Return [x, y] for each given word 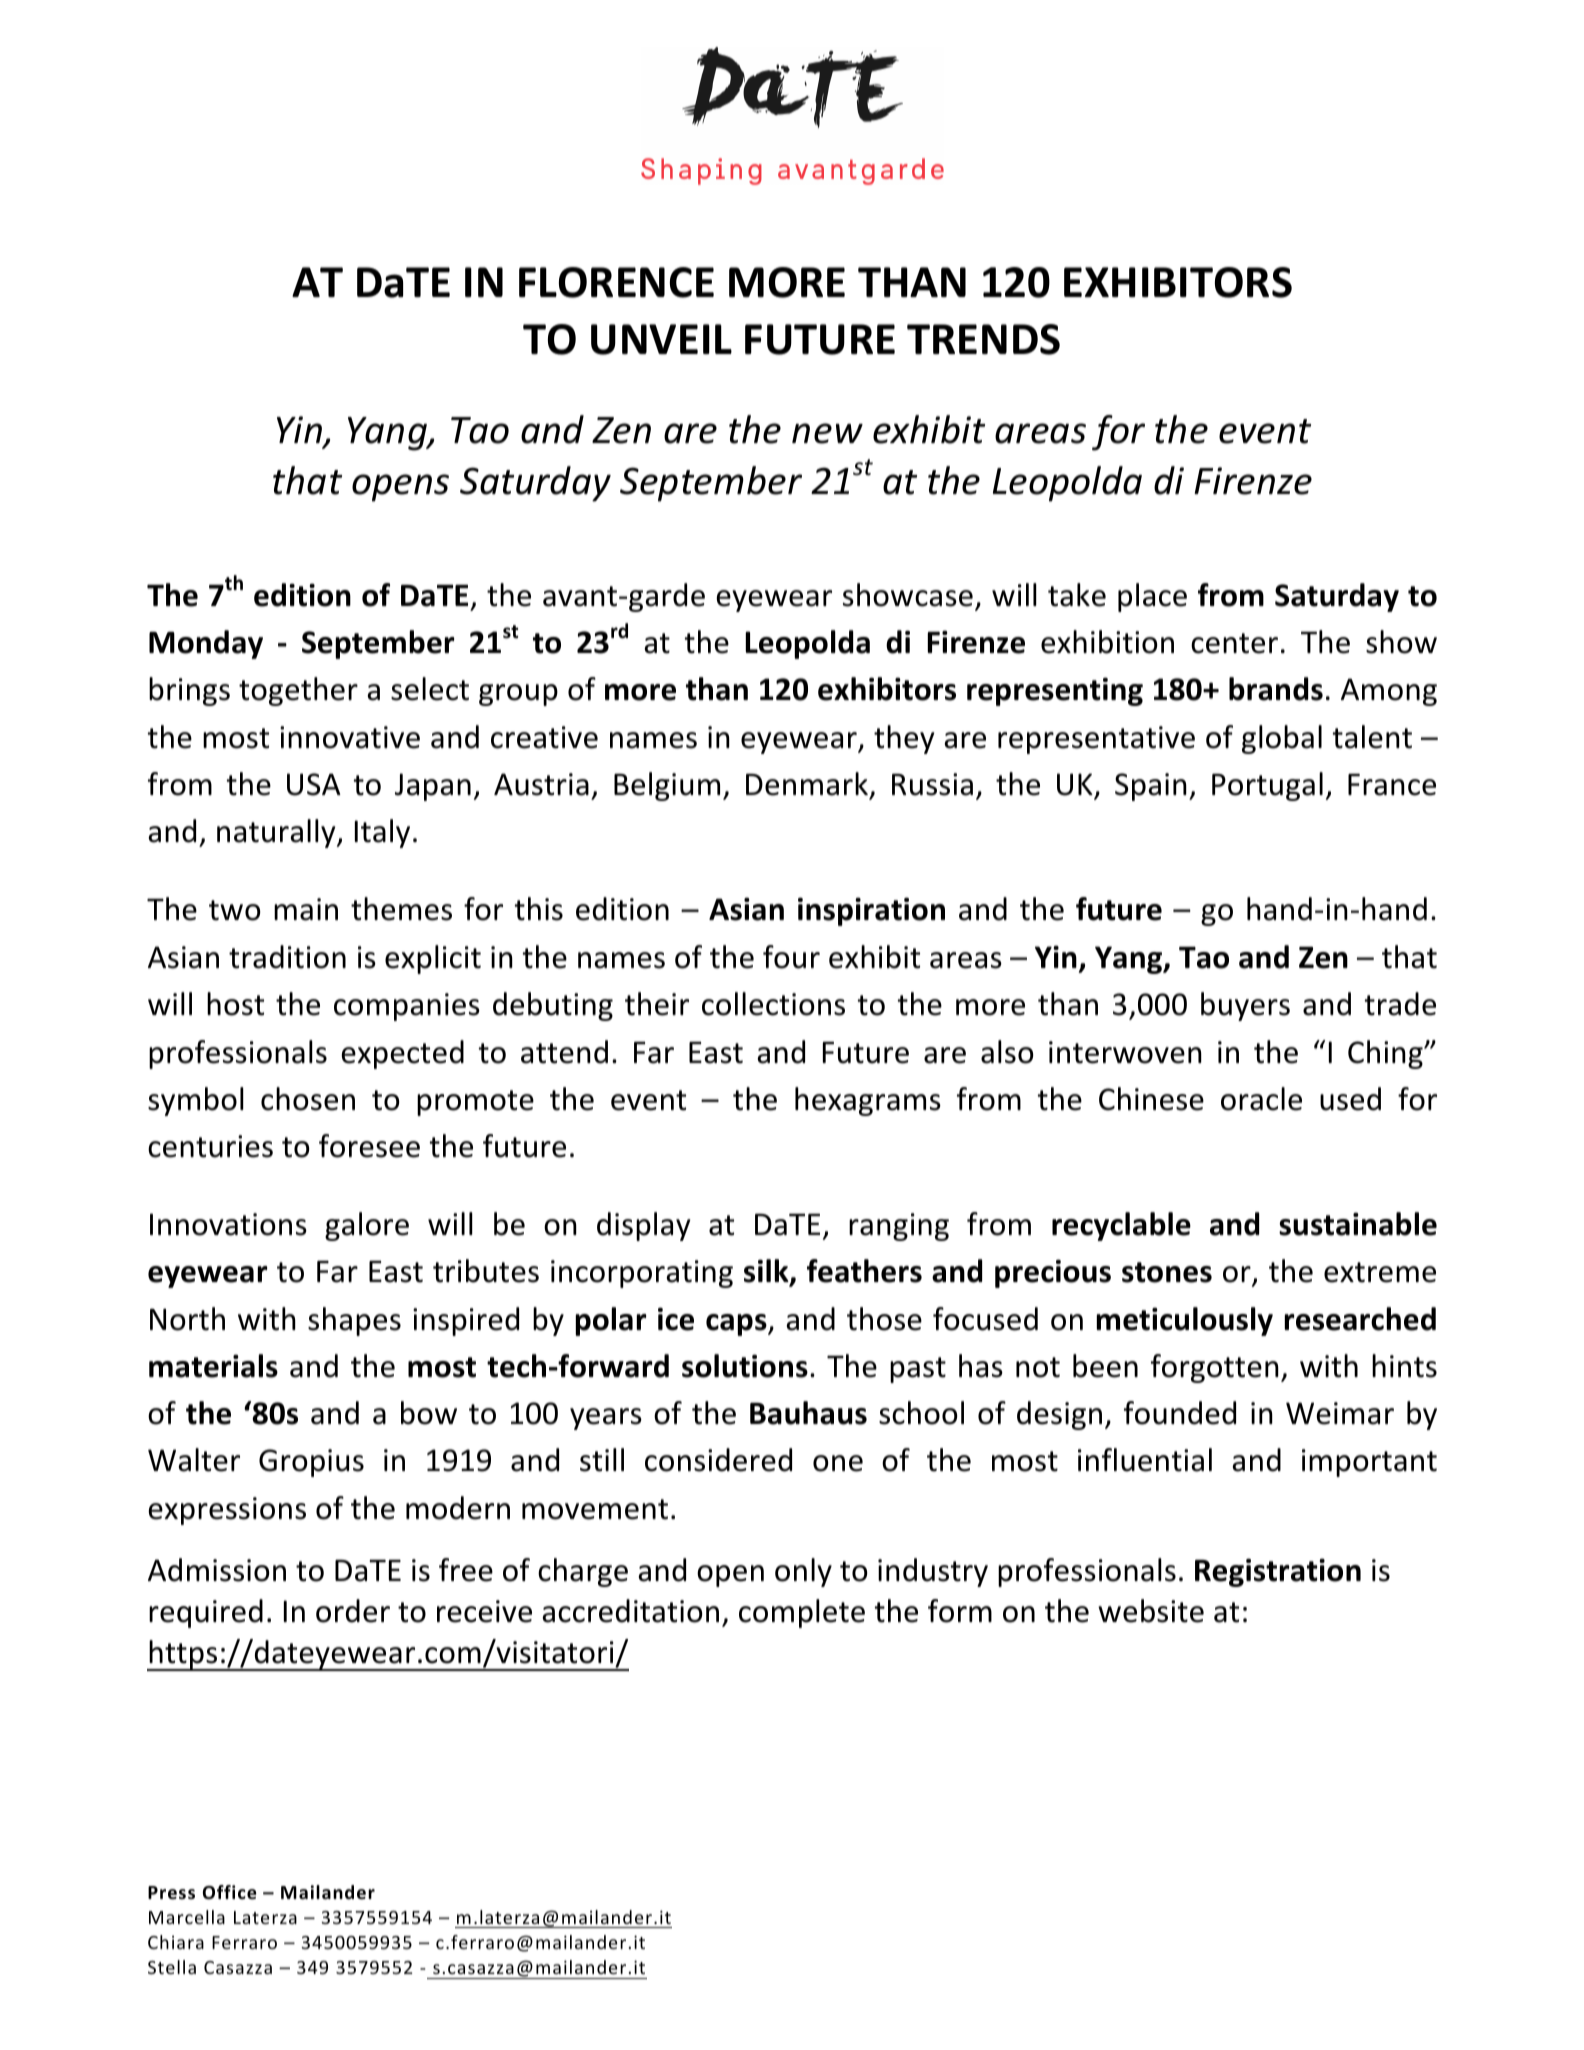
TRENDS [983, 339]
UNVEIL [661, 339]
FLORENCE [616, 282]
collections [773, 1004]
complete [802, 1613]
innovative [350, 737]
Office [230, 1892]
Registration [1278, 1572]
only [803, 1572]
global [1282, 739]
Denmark [807, 784]
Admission [217, 1570]
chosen [308, 1099]
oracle [1261, 1099]
